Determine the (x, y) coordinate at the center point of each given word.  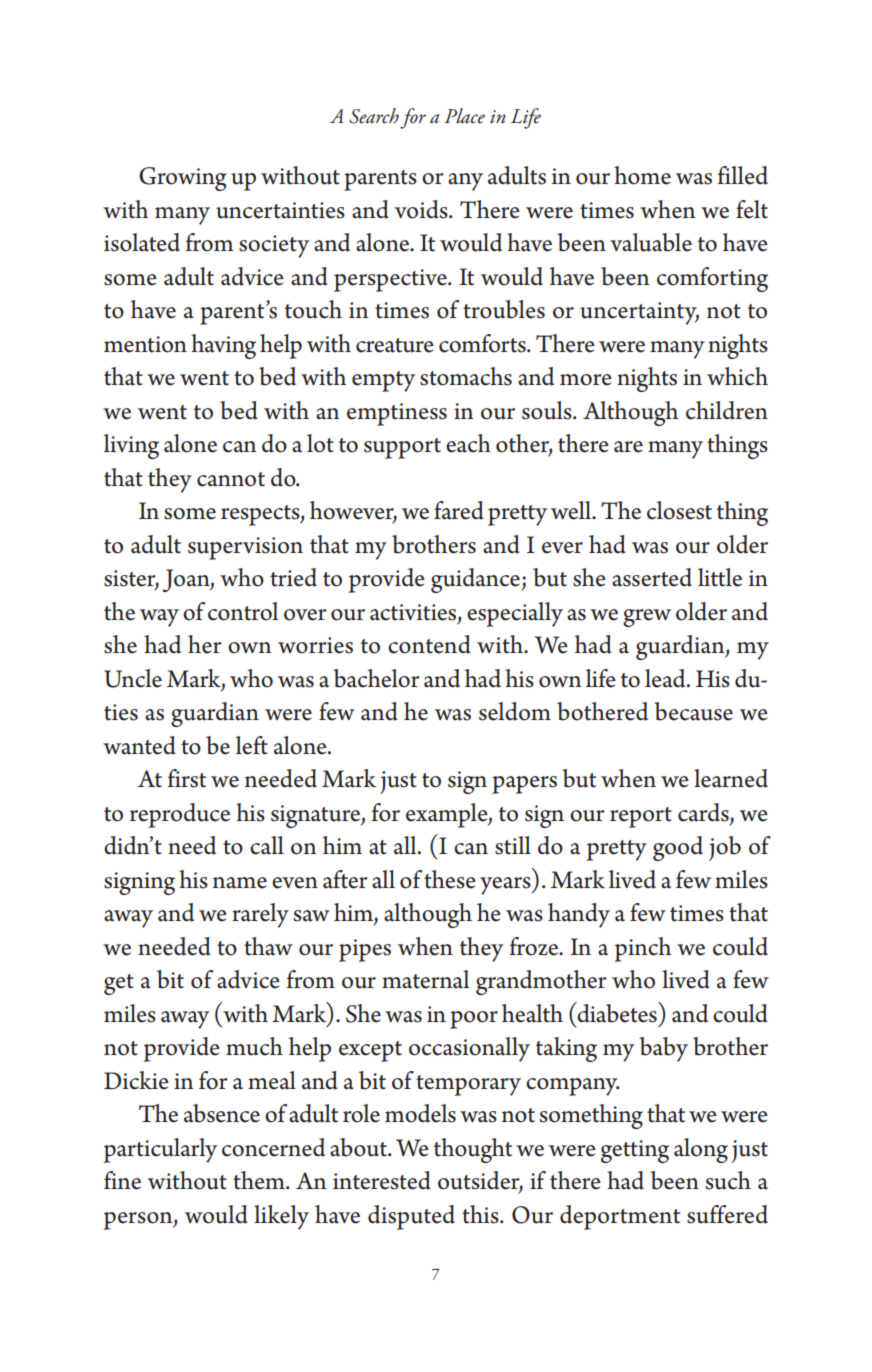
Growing (183, 179)
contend (429, 644)
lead (666, 678)
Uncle (133, 678)
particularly (160, 1150)
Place (464, 116)
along (701, 1150)
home (642, 175)
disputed (411, 1217)
